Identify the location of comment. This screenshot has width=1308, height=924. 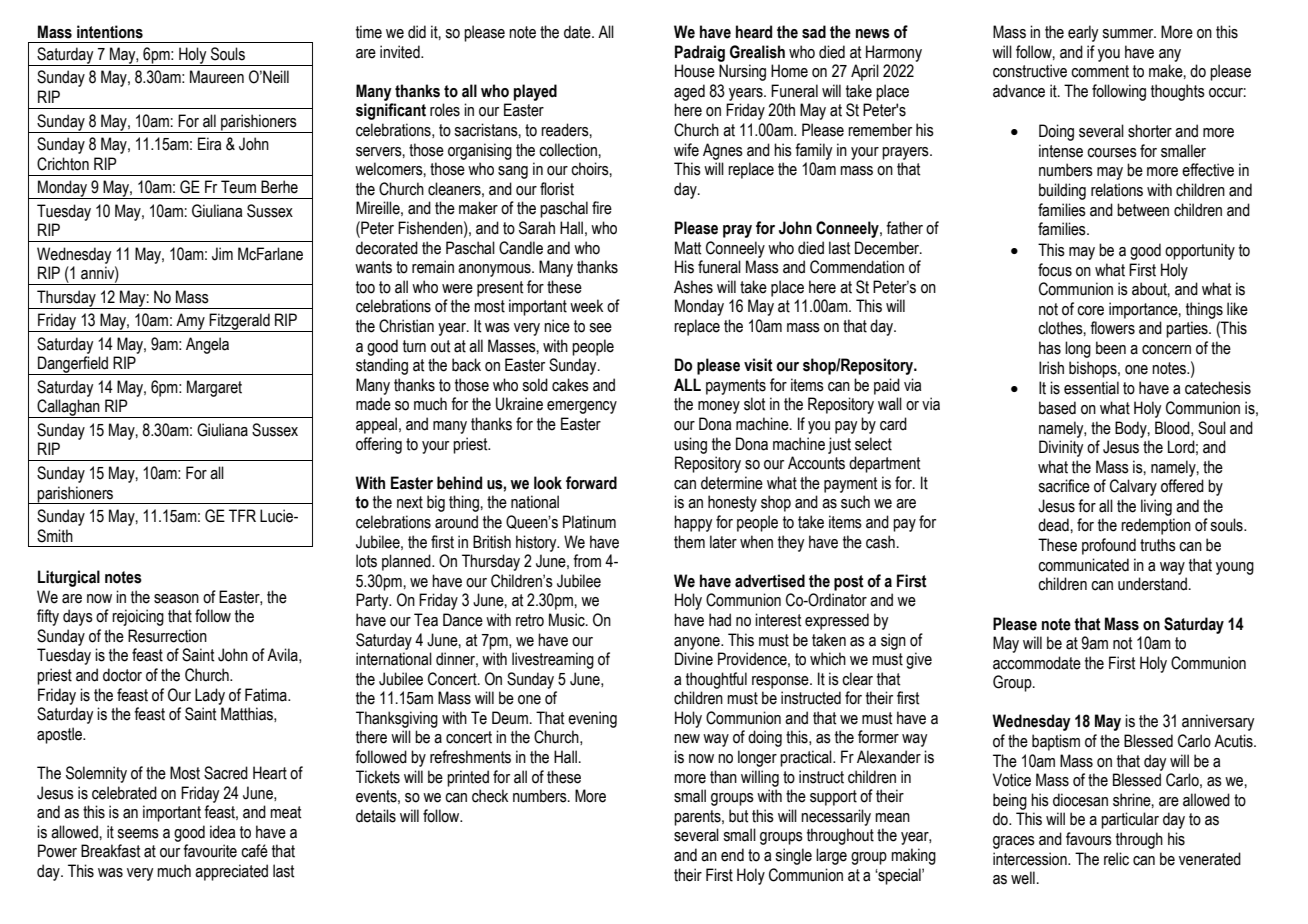
(1100, 71).
